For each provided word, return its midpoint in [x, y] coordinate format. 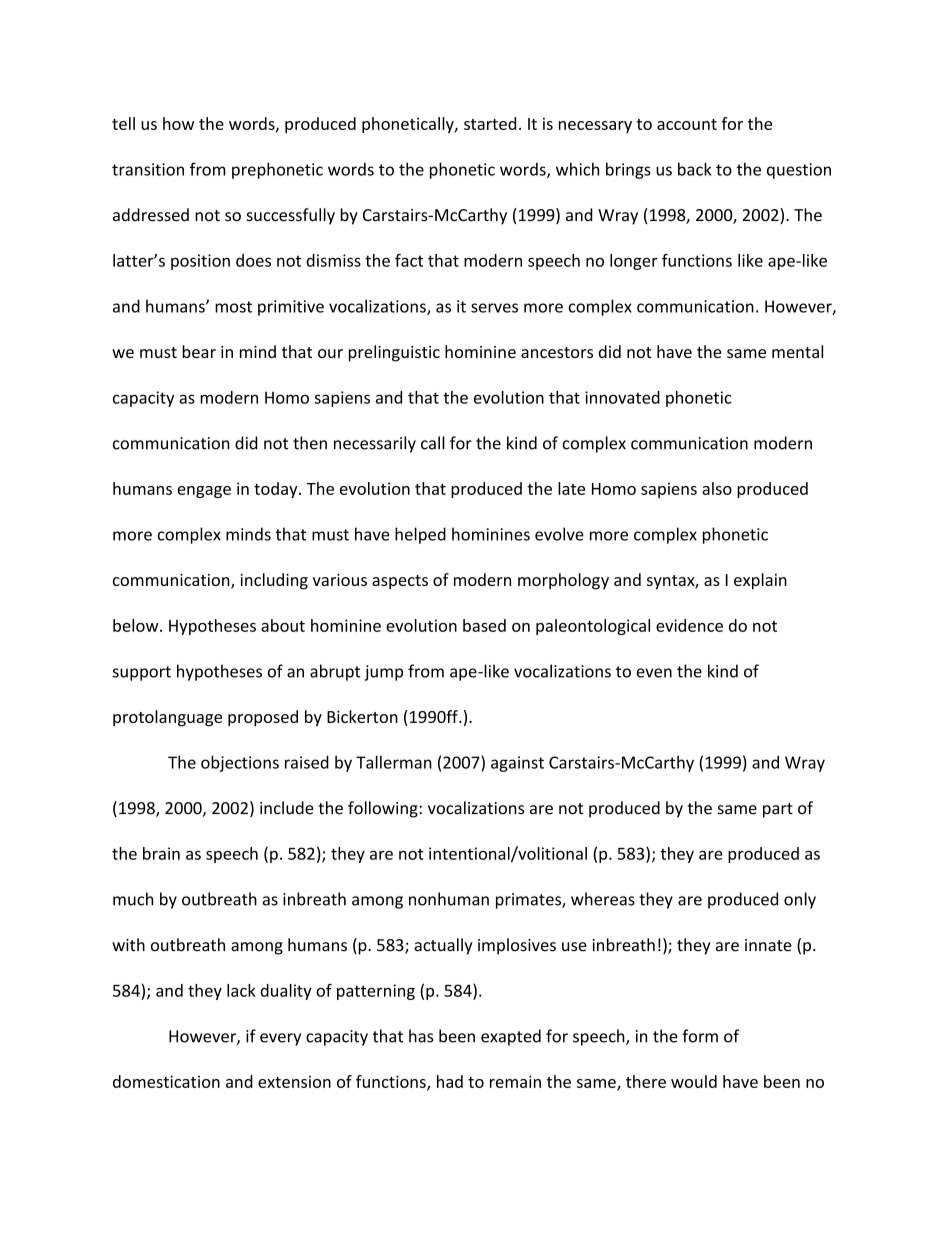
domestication [166, 1081]
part [778, 810]
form [700, 1036]
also [717, 488]
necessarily [375, 444]
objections [240, 763]
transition [148, 169]
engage [204, 492]
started [490, 123]
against [517, 764]
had [450, 1081]
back [695, 169]
